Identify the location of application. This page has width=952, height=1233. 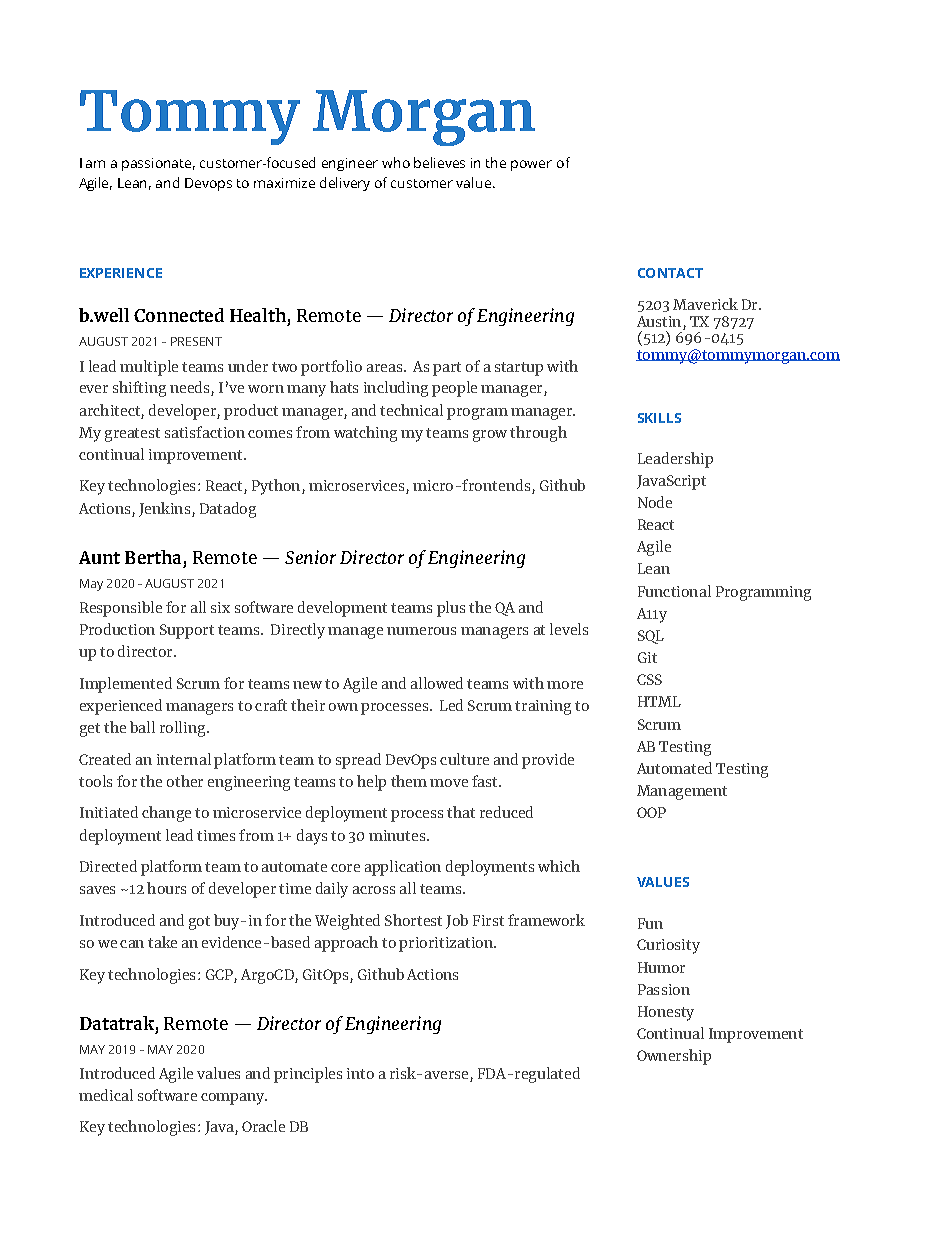
(403, 868).
